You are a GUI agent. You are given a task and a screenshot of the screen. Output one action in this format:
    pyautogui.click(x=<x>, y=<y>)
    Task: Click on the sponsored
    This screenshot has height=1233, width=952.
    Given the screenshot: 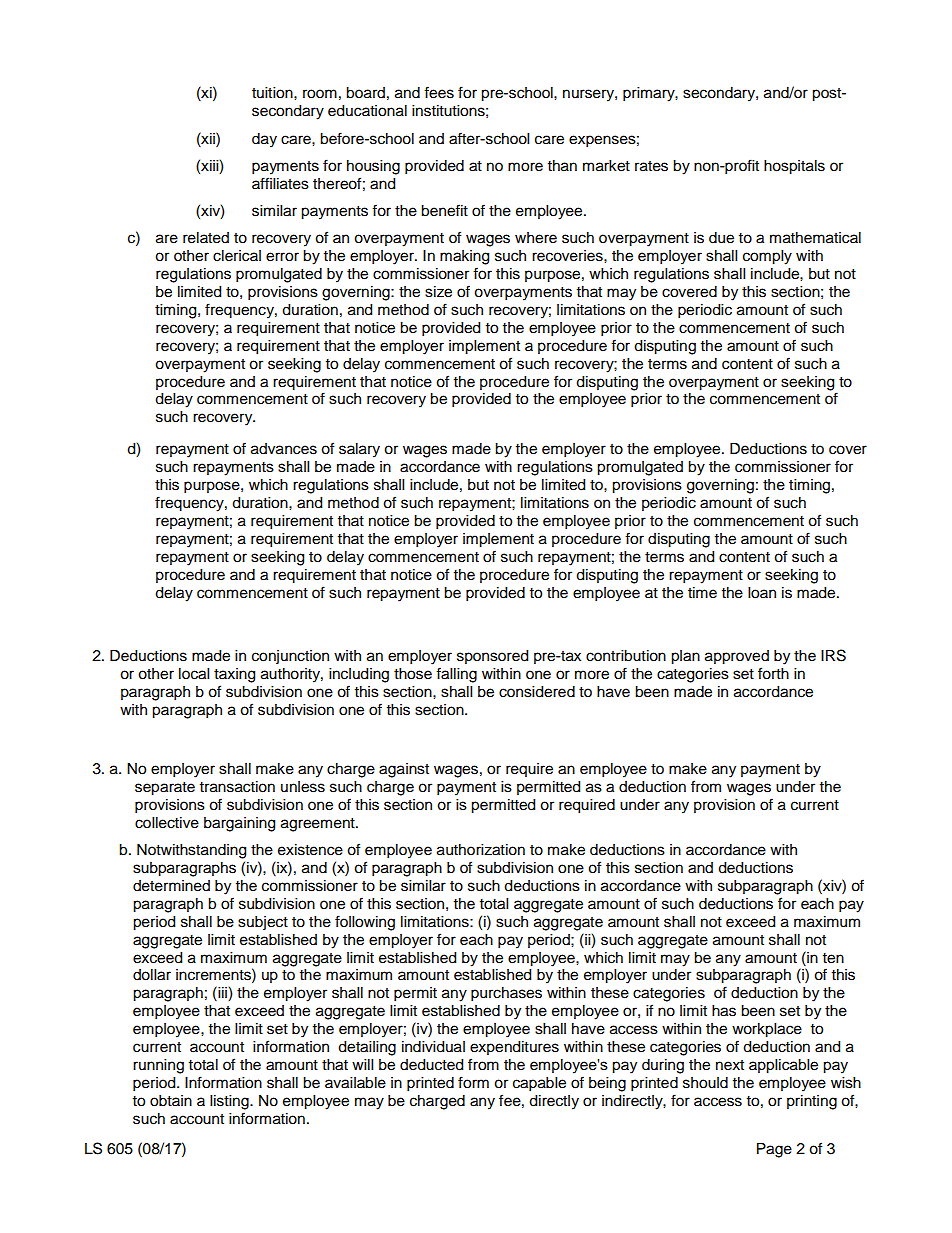 What is the action you would take?
    pyautogui.click(x=492, y=657)
